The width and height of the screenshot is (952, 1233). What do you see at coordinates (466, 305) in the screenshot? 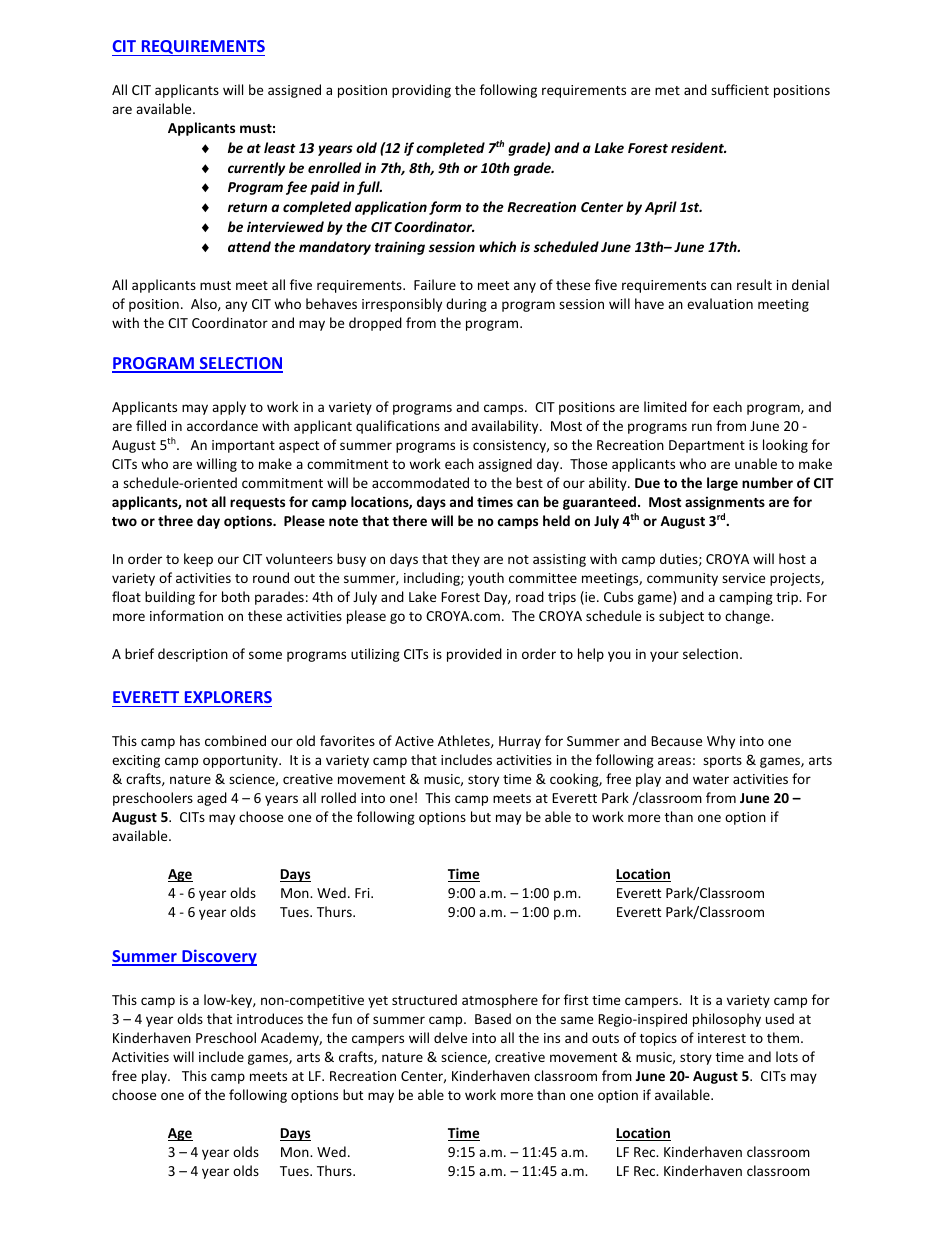
I see `during` at bounding box center [466, 305].
